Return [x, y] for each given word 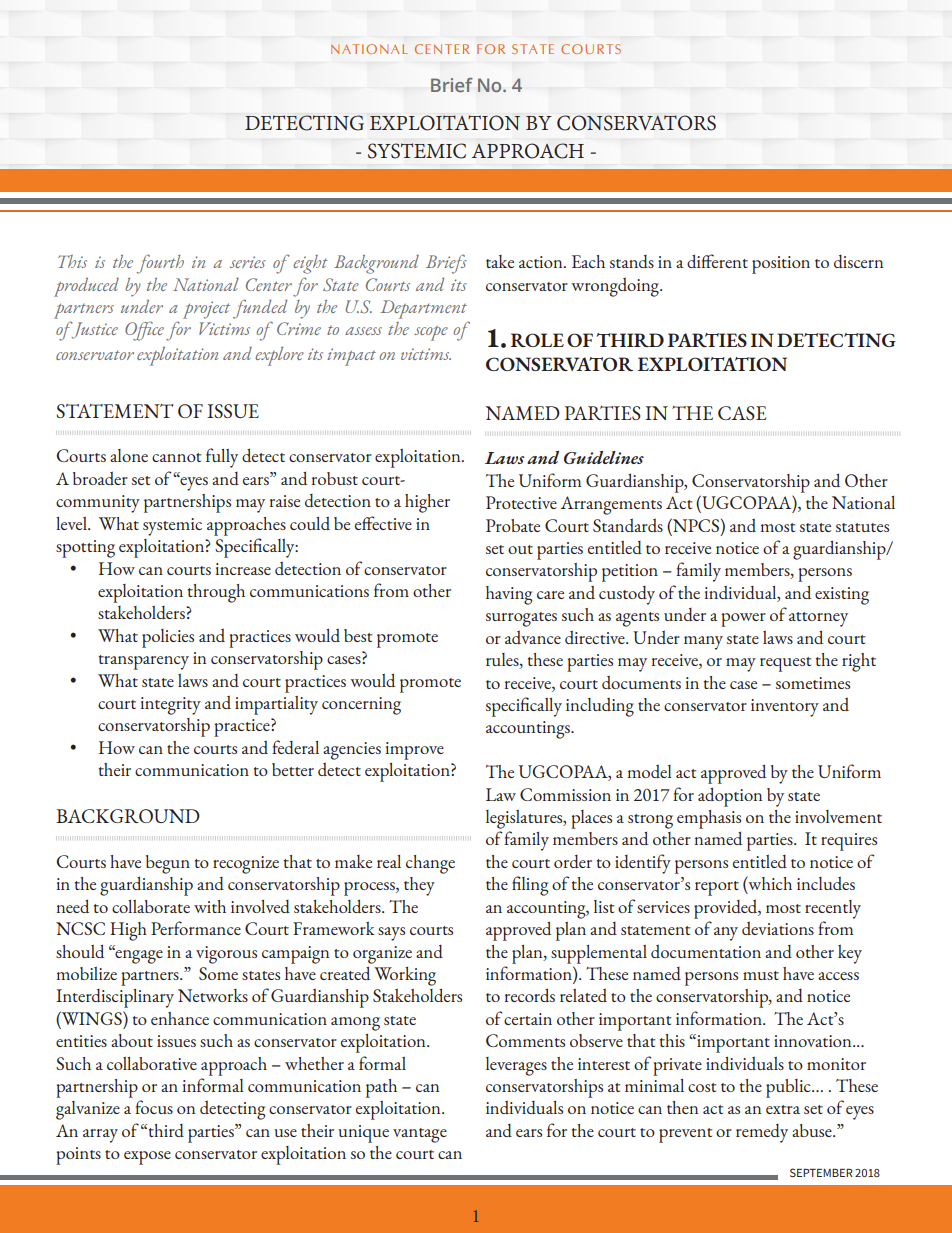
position [781, 265]
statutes [862, 527]
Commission [565, 794]
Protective [521, 502]
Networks [213, 995]
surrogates [521, 619]
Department [423, 309]
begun [168, 864]
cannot [176, 457]
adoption [730, 797]
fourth [160, 264]
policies [168, 638]
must [761, 975]
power [743, 620]
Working [405, 976]
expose [147, 1158]
